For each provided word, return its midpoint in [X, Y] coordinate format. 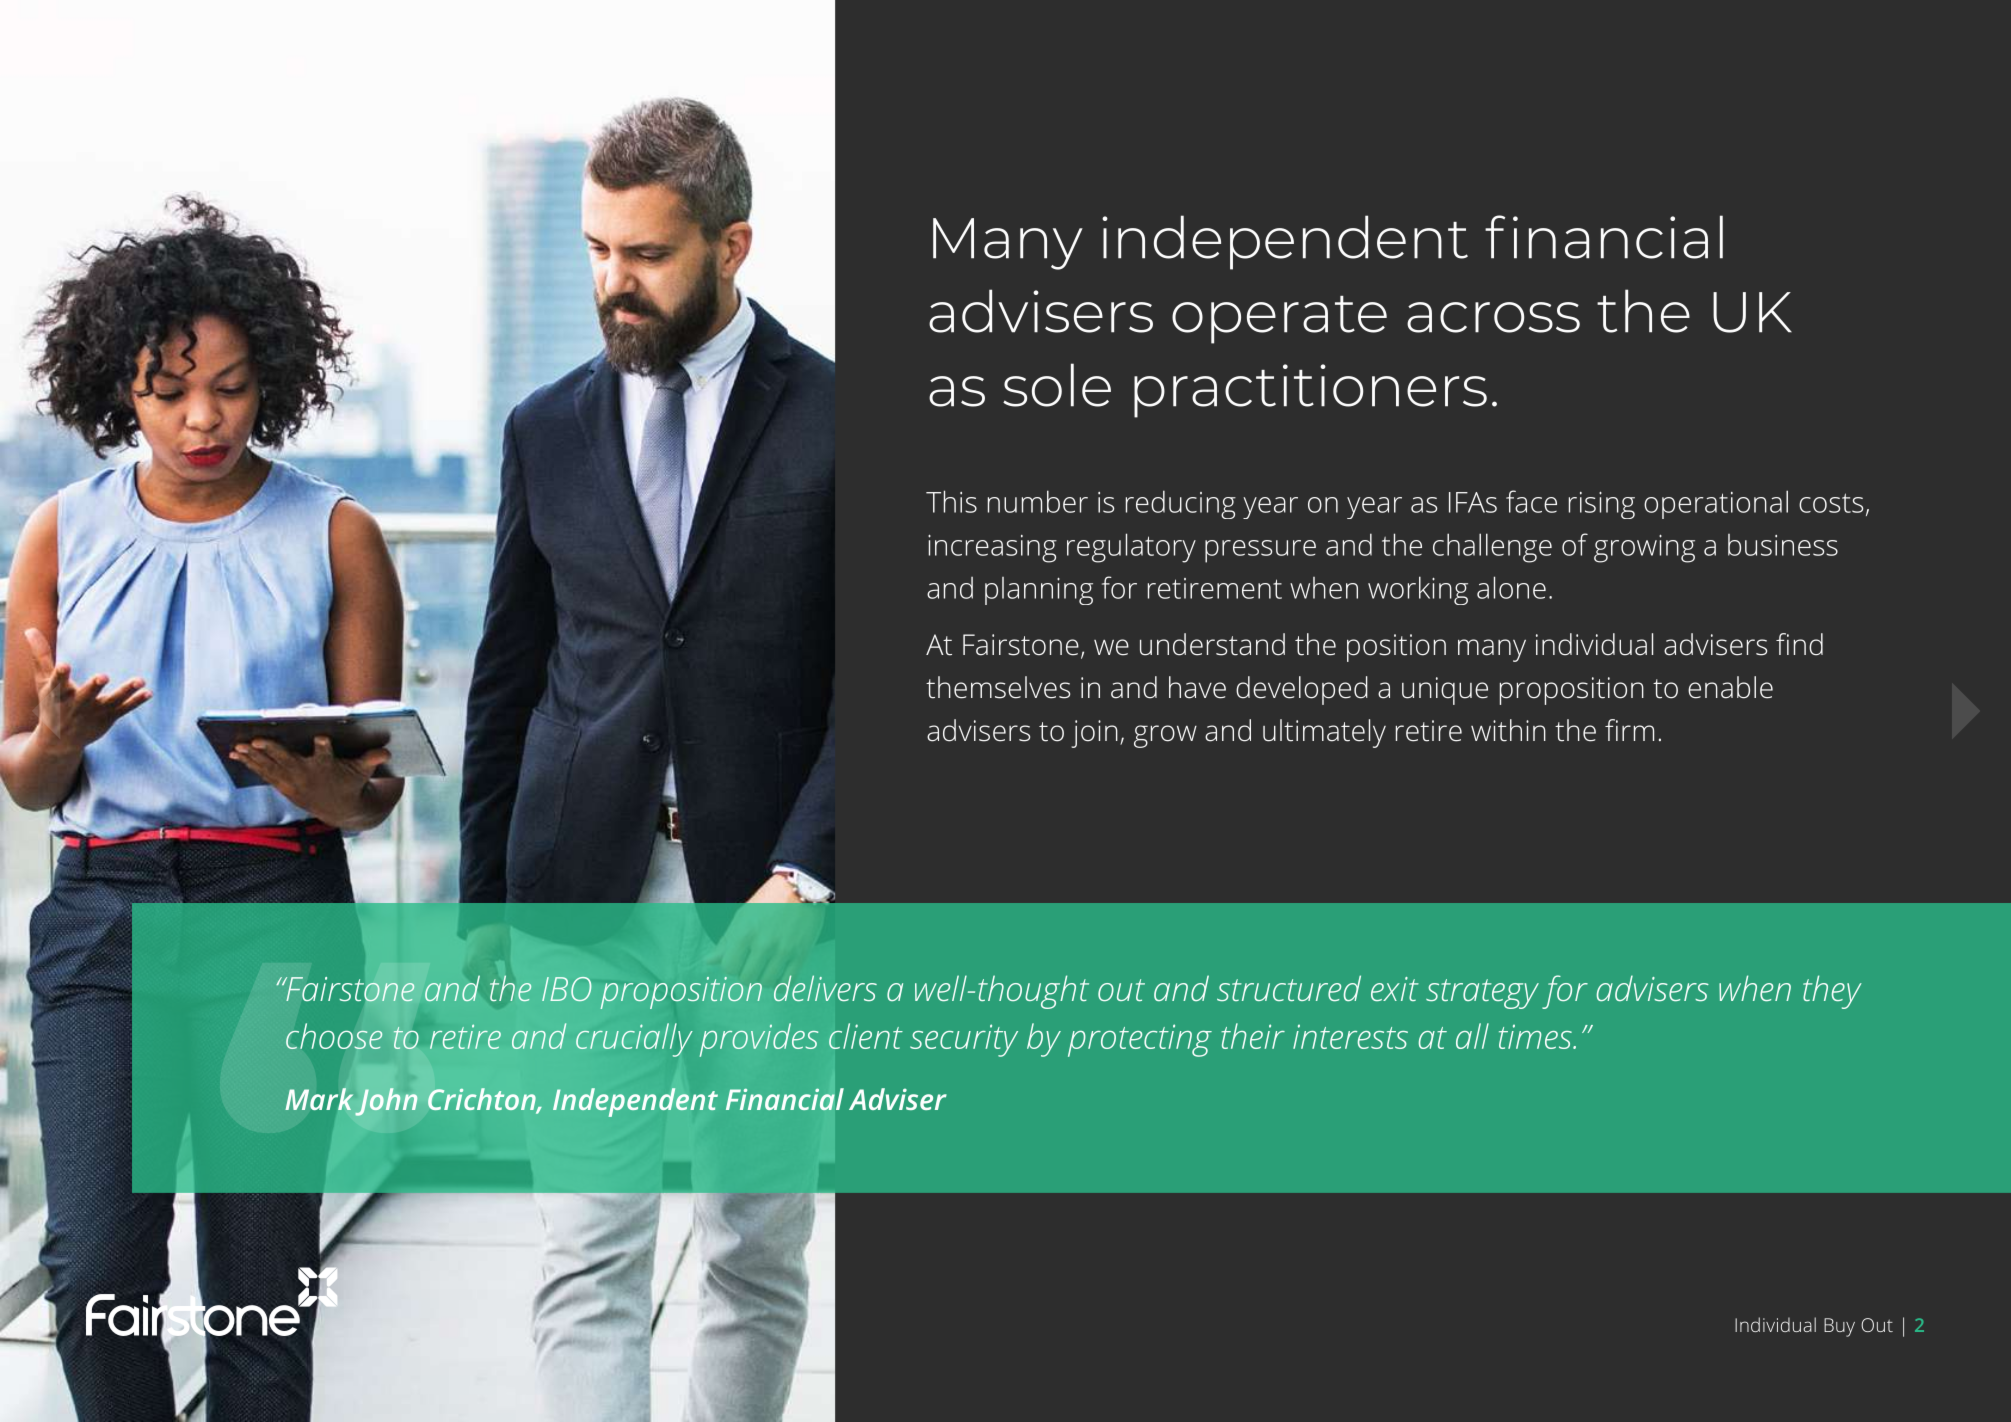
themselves [998, 687]
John [386, 1102]
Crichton [483, 1100]
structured [1289, 988]
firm [1629, 730]
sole [1057, 385]
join [1094, 734]
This [951, 501]
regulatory [1131, 548]
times [1536, 1036]
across [1493, 317]
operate [1279, 320]
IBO [566, 989]
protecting [1140, 1040]
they [1832, 992]
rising [1602, 505]
